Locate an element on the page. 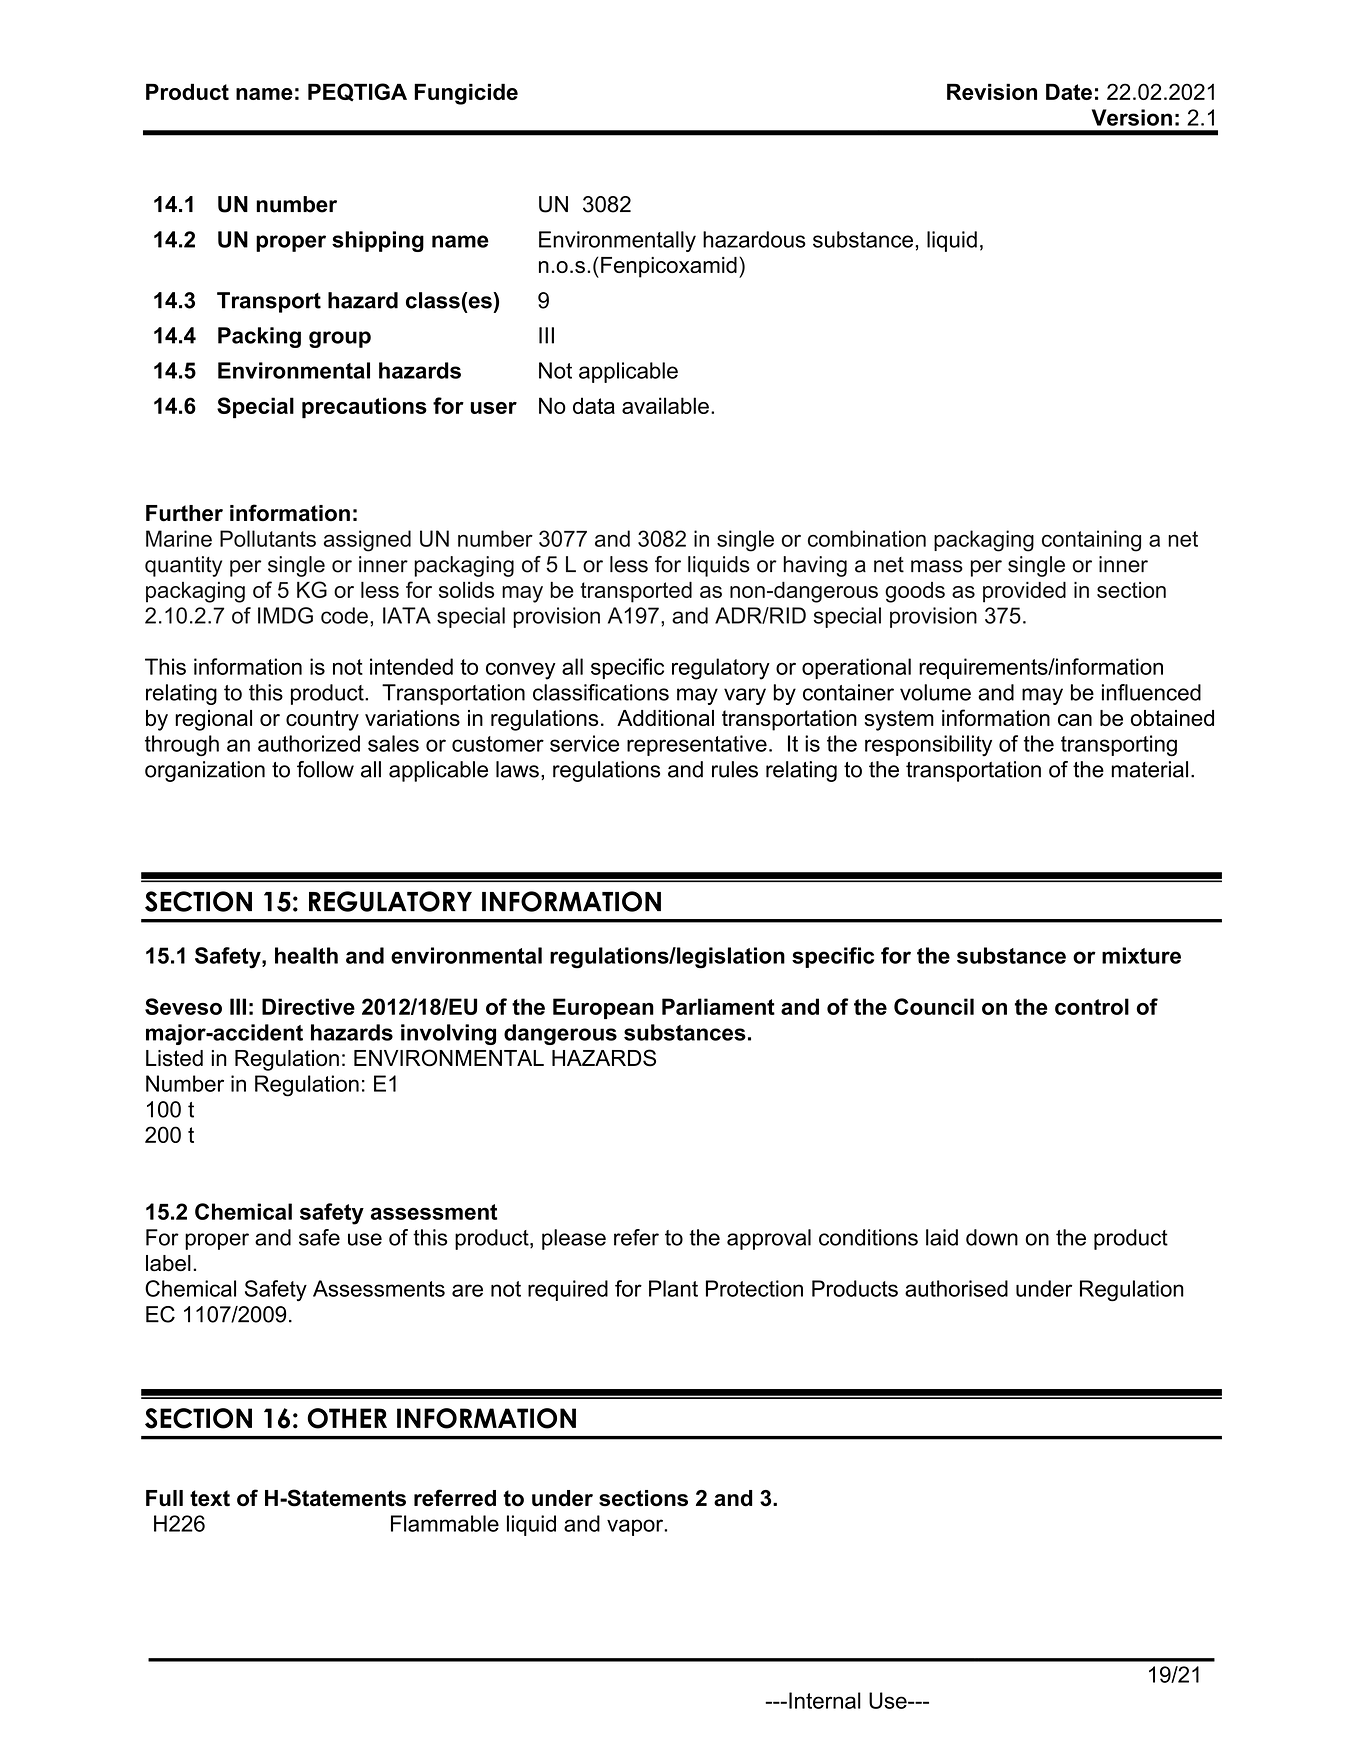 This image has width=1363, height=1764. Date is located at coordinates (1069, 91).
